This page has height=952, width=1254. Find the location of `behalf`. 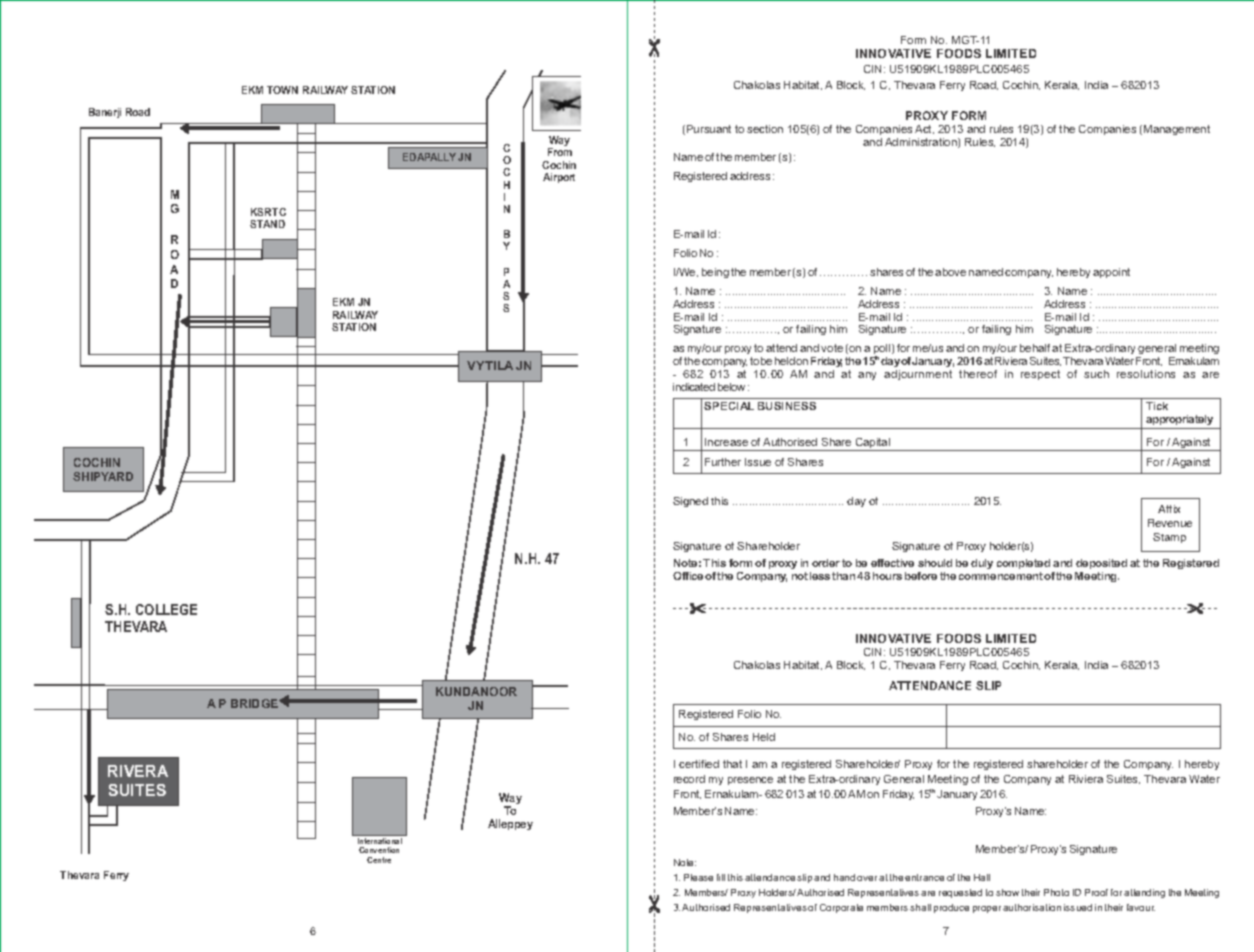

behalf is located at coordinates (1036, 348).
